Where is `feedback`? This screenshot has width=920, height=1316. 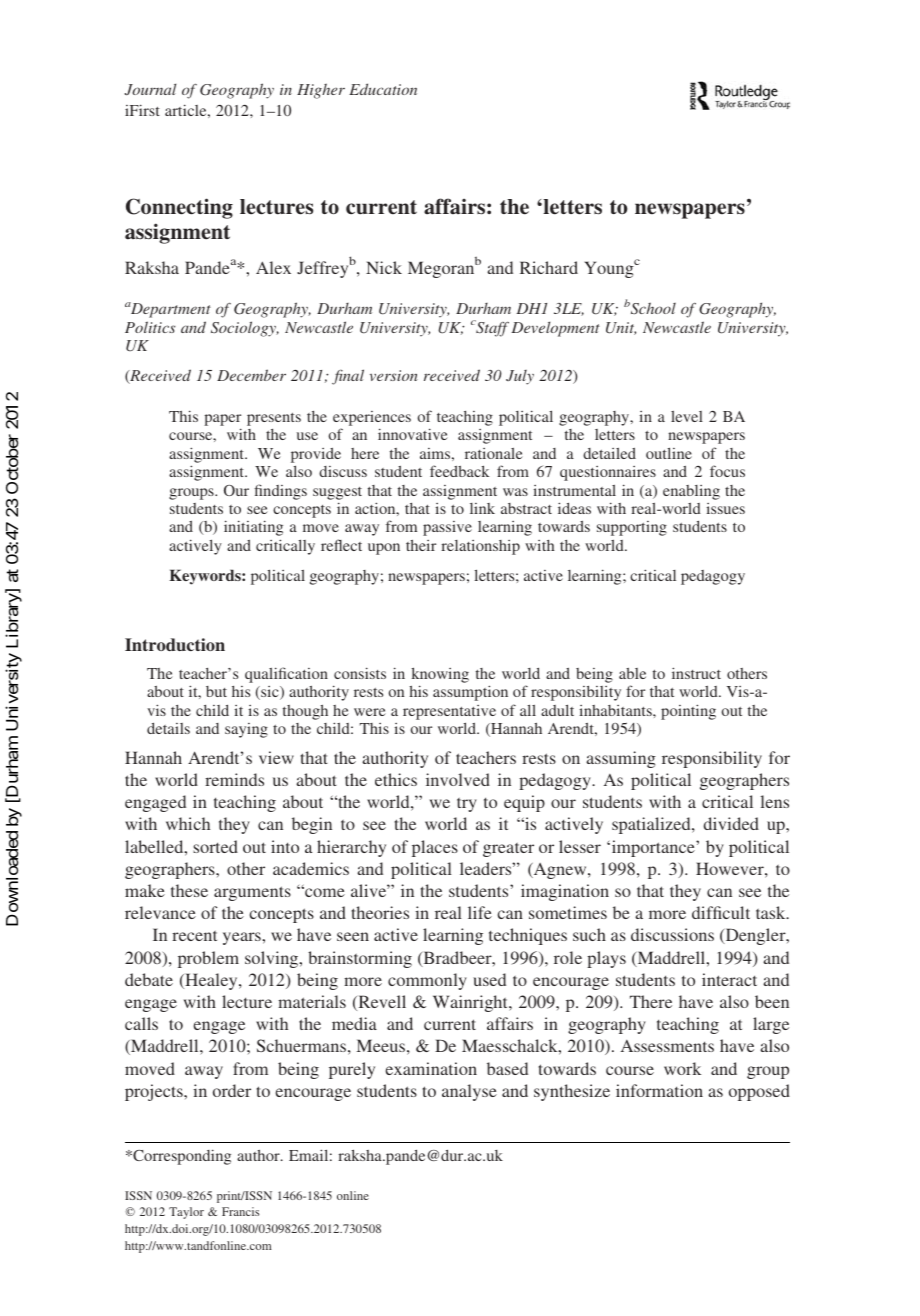 feedback is located at coordinates (459, 471).
